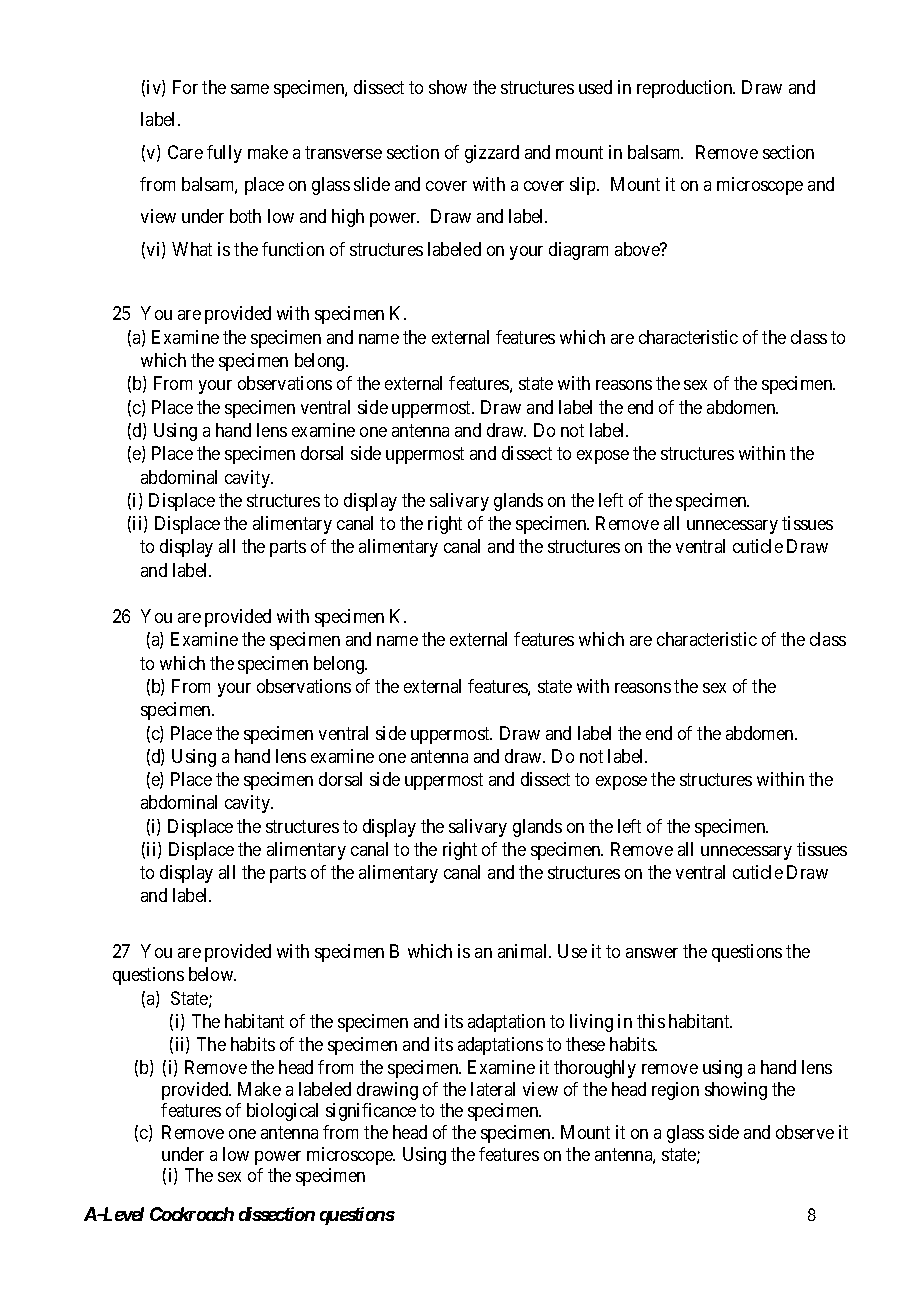  I want to click on diagram, so click(578, 251).
